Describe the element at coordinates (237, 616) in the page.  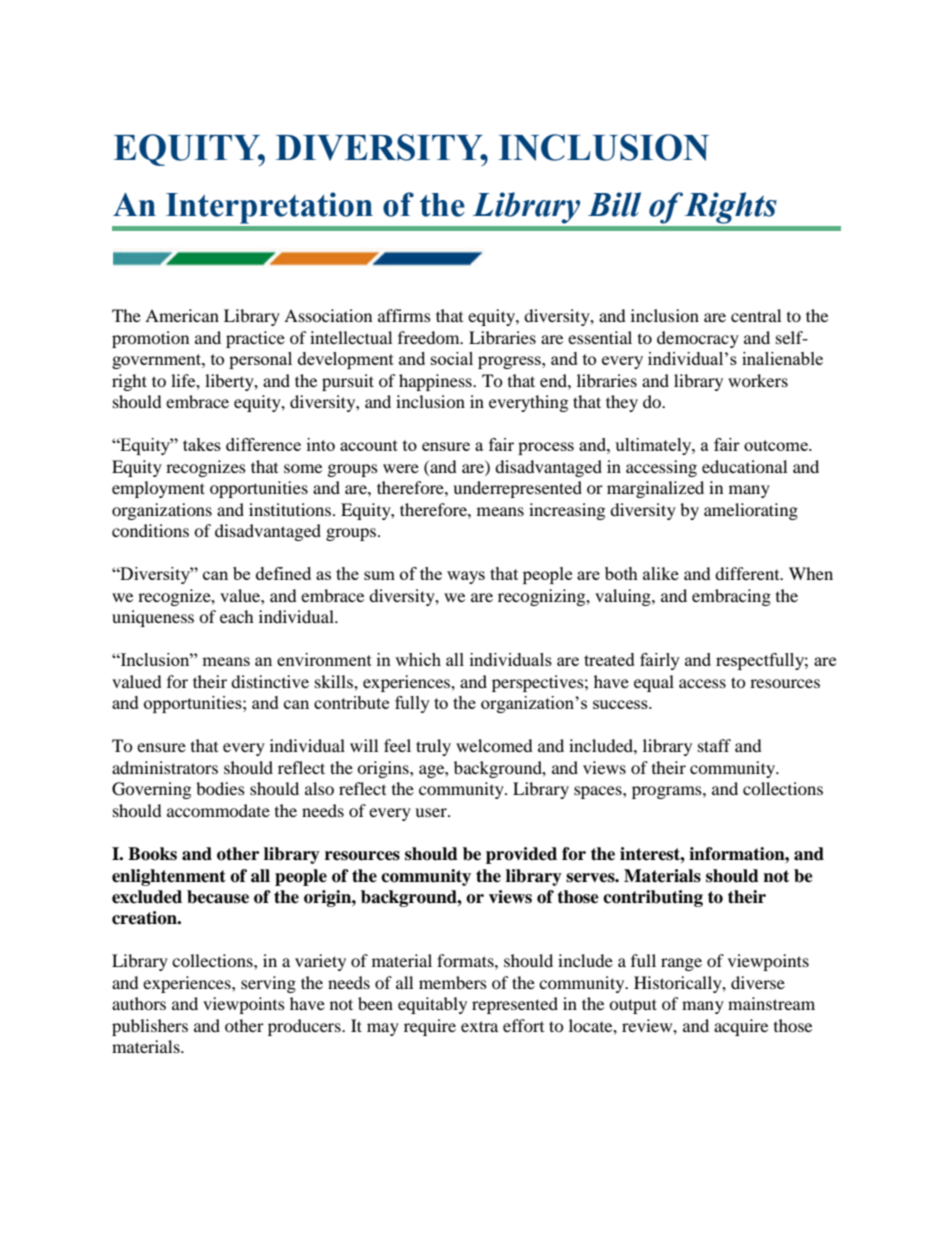
I see `each` at that location.
